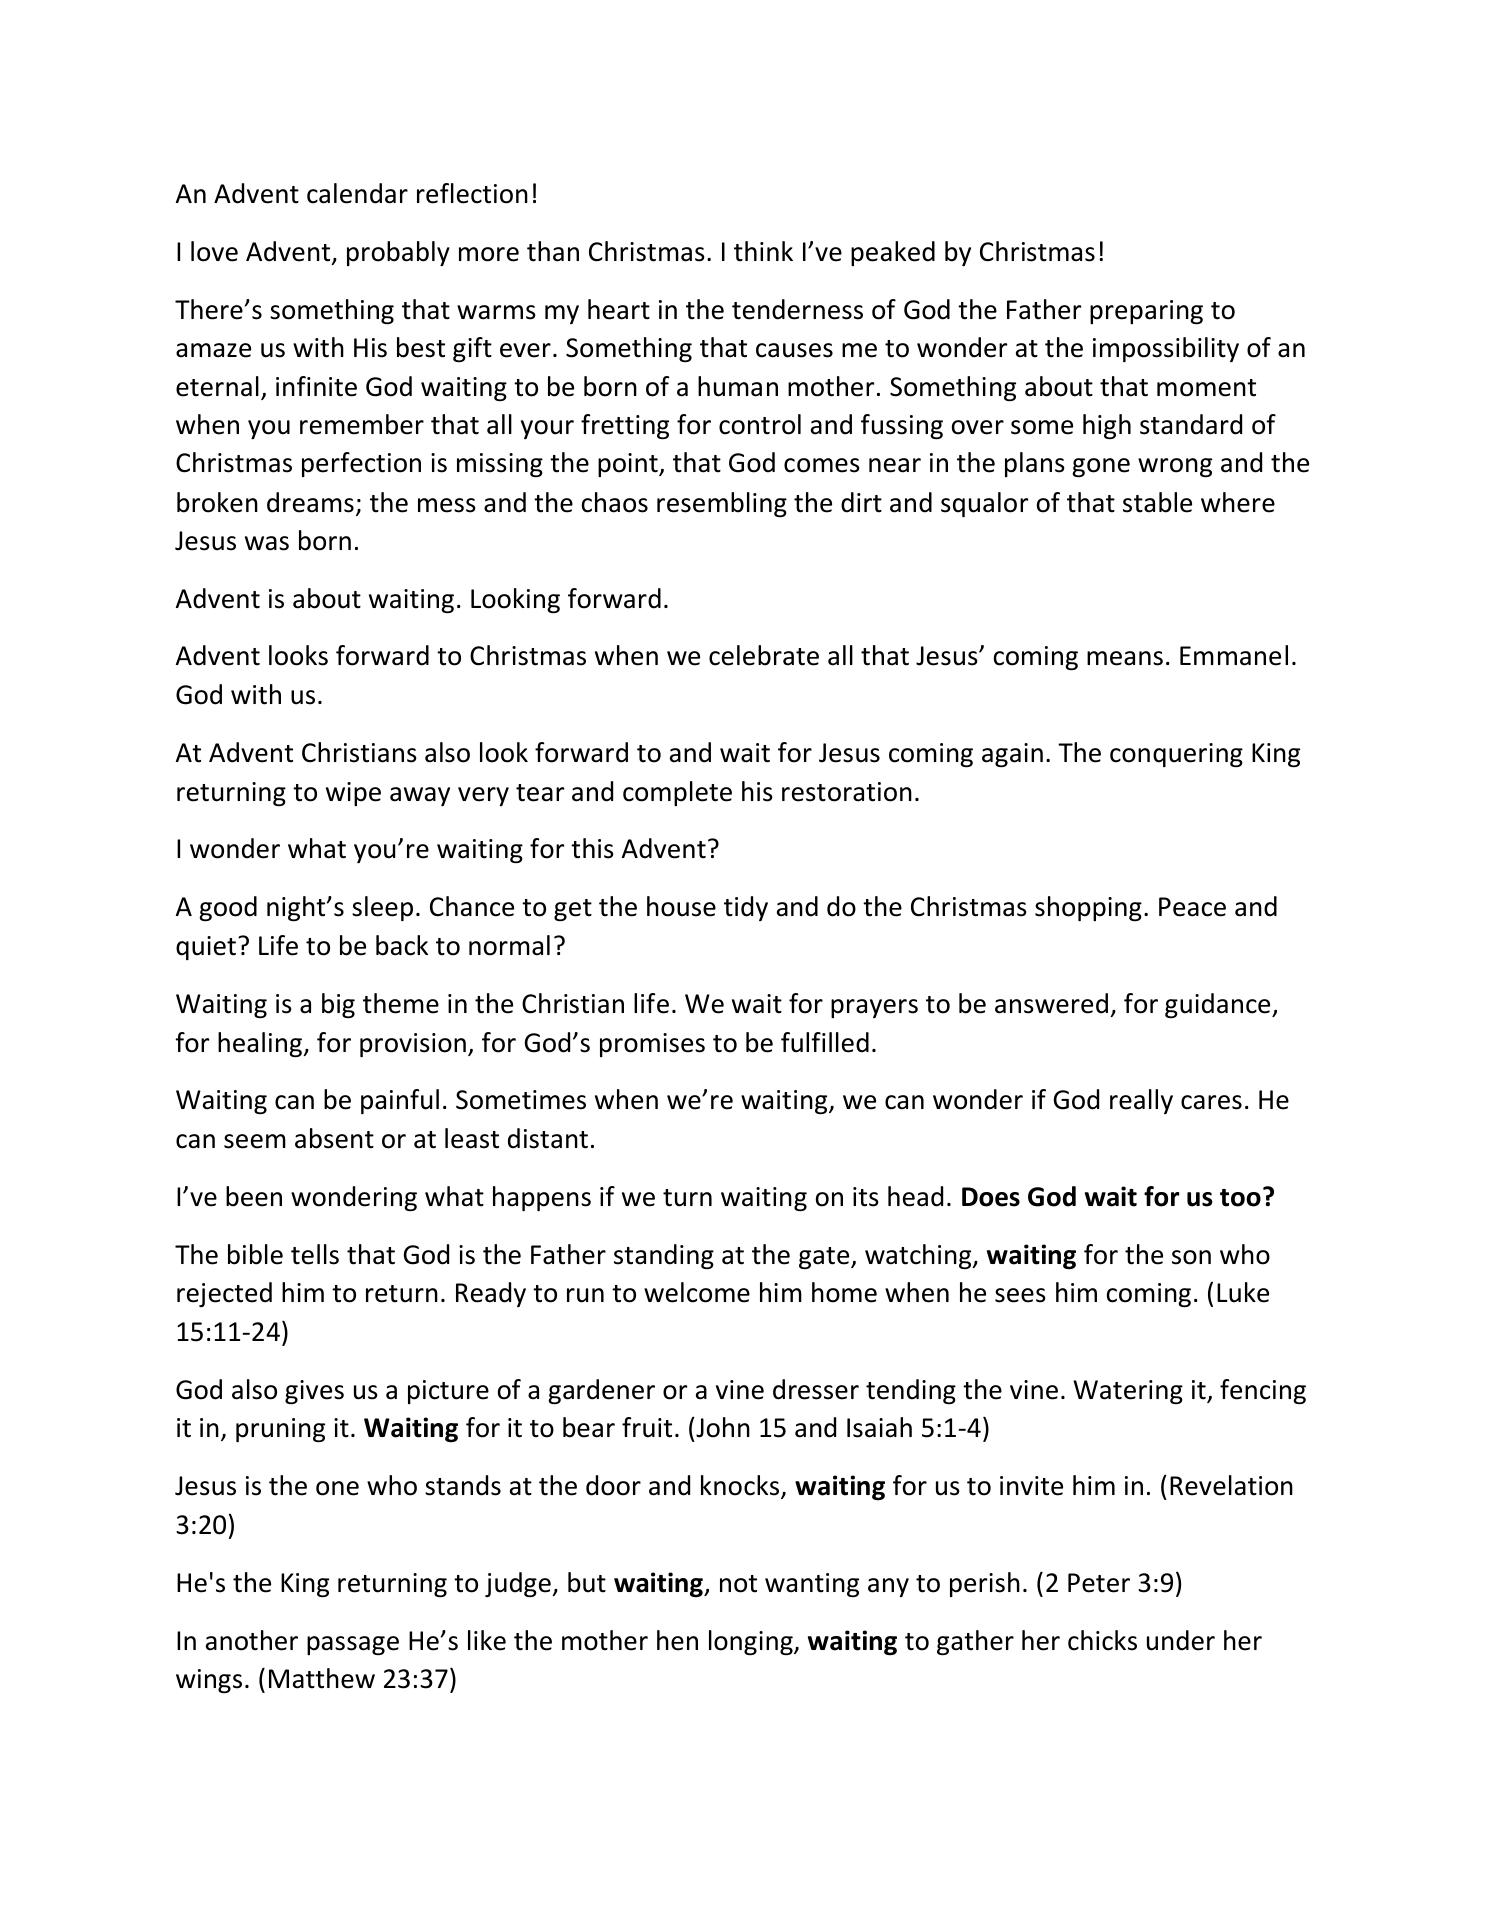  Describe the element at coordinates (1088, 908) in the screenshot. I see `shopping` at that location.
